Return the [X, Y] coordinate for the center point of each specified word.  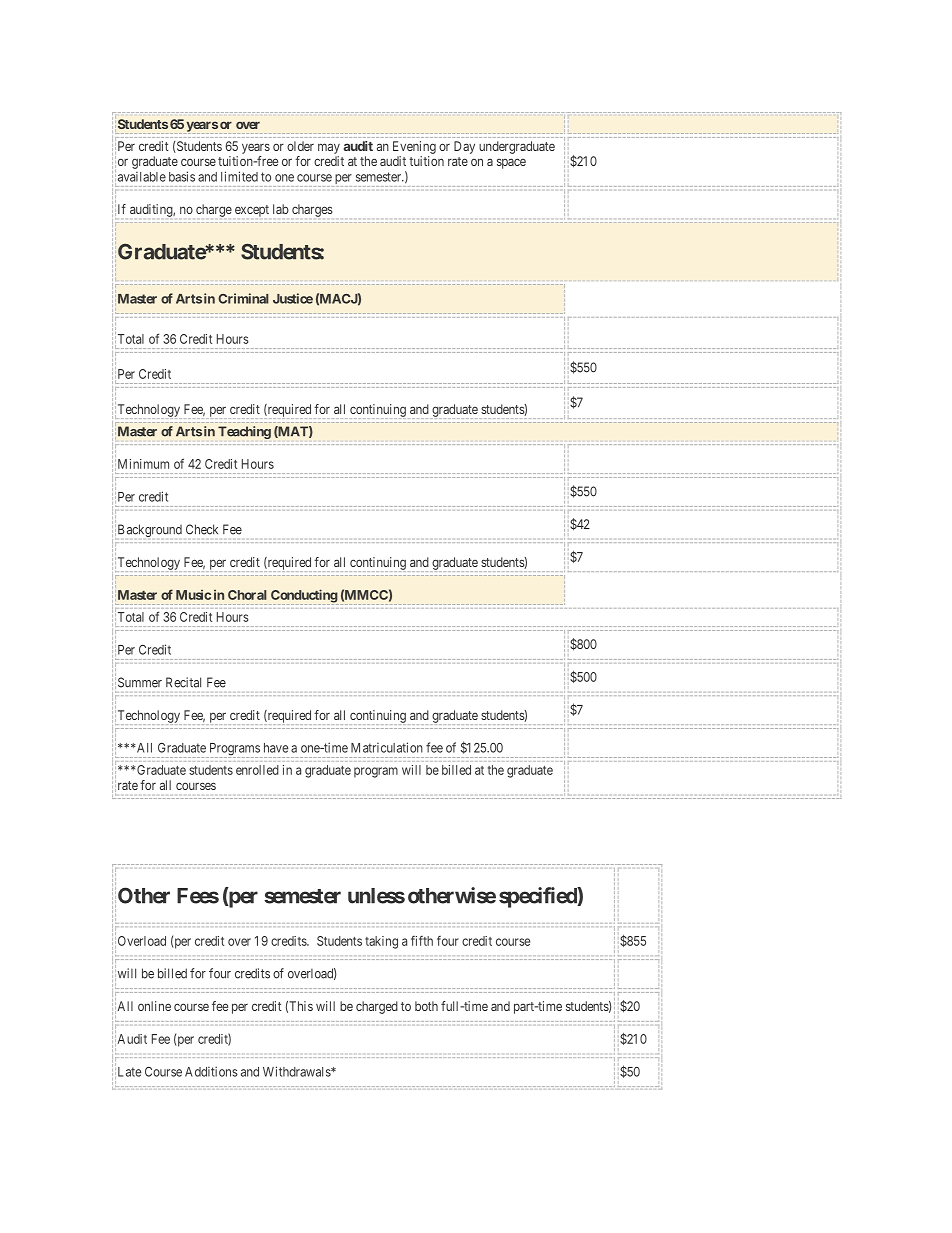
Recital [183, 682]
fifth [422, 941]
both [426, 1006]
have [276, 748]
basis [182, 176]
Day [464, 147]
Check [202, 529]
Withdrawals [297, 1071]
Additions [211, 1071]
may [329, 148]
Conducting [304, 597]
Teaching [244, 432]
